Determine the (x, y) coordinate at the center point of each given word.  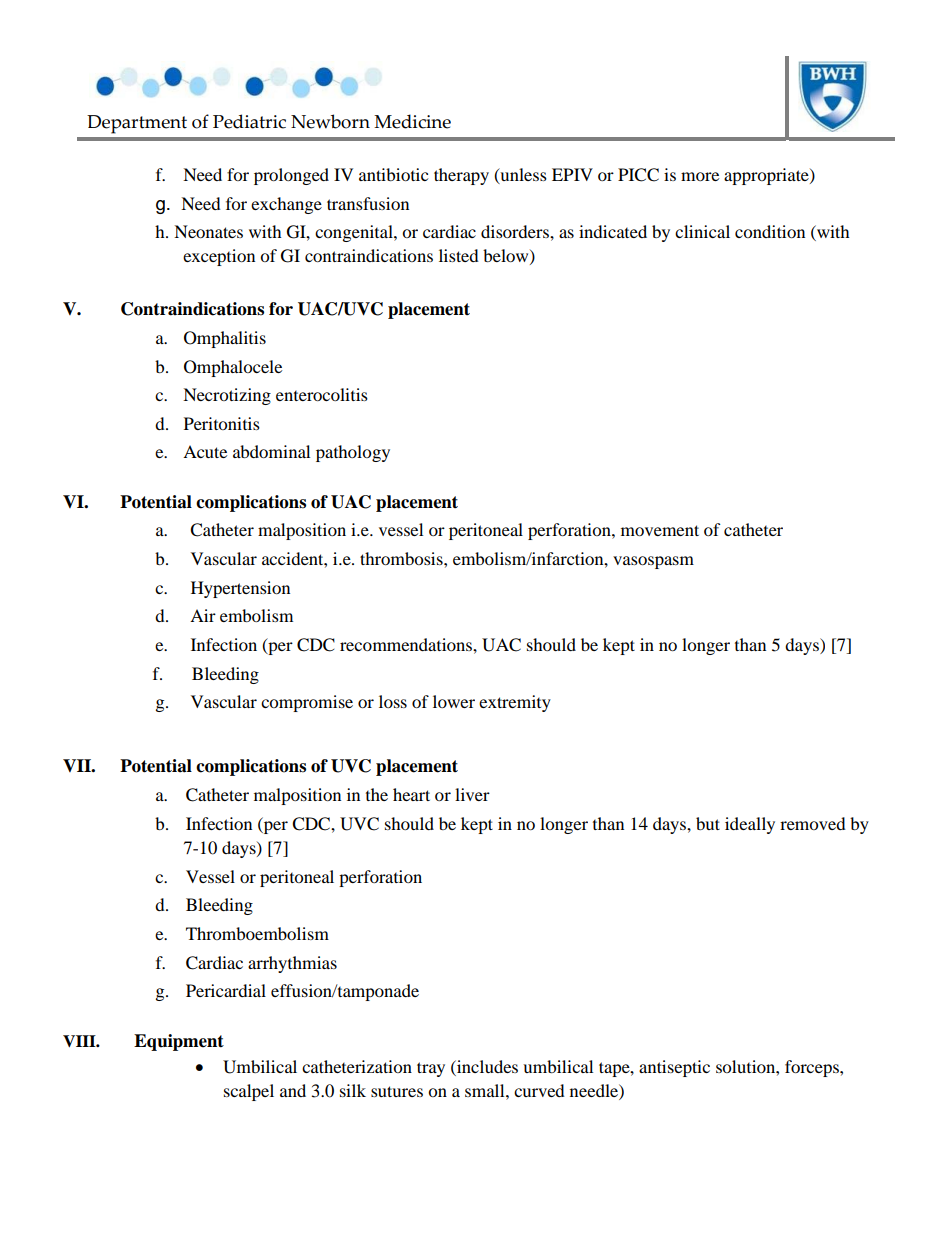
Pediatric (249, 121)
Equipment (179, 1042)
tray (431, 1069)
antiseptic (674, 1068)
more (700, 176)
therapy (461, 176)
